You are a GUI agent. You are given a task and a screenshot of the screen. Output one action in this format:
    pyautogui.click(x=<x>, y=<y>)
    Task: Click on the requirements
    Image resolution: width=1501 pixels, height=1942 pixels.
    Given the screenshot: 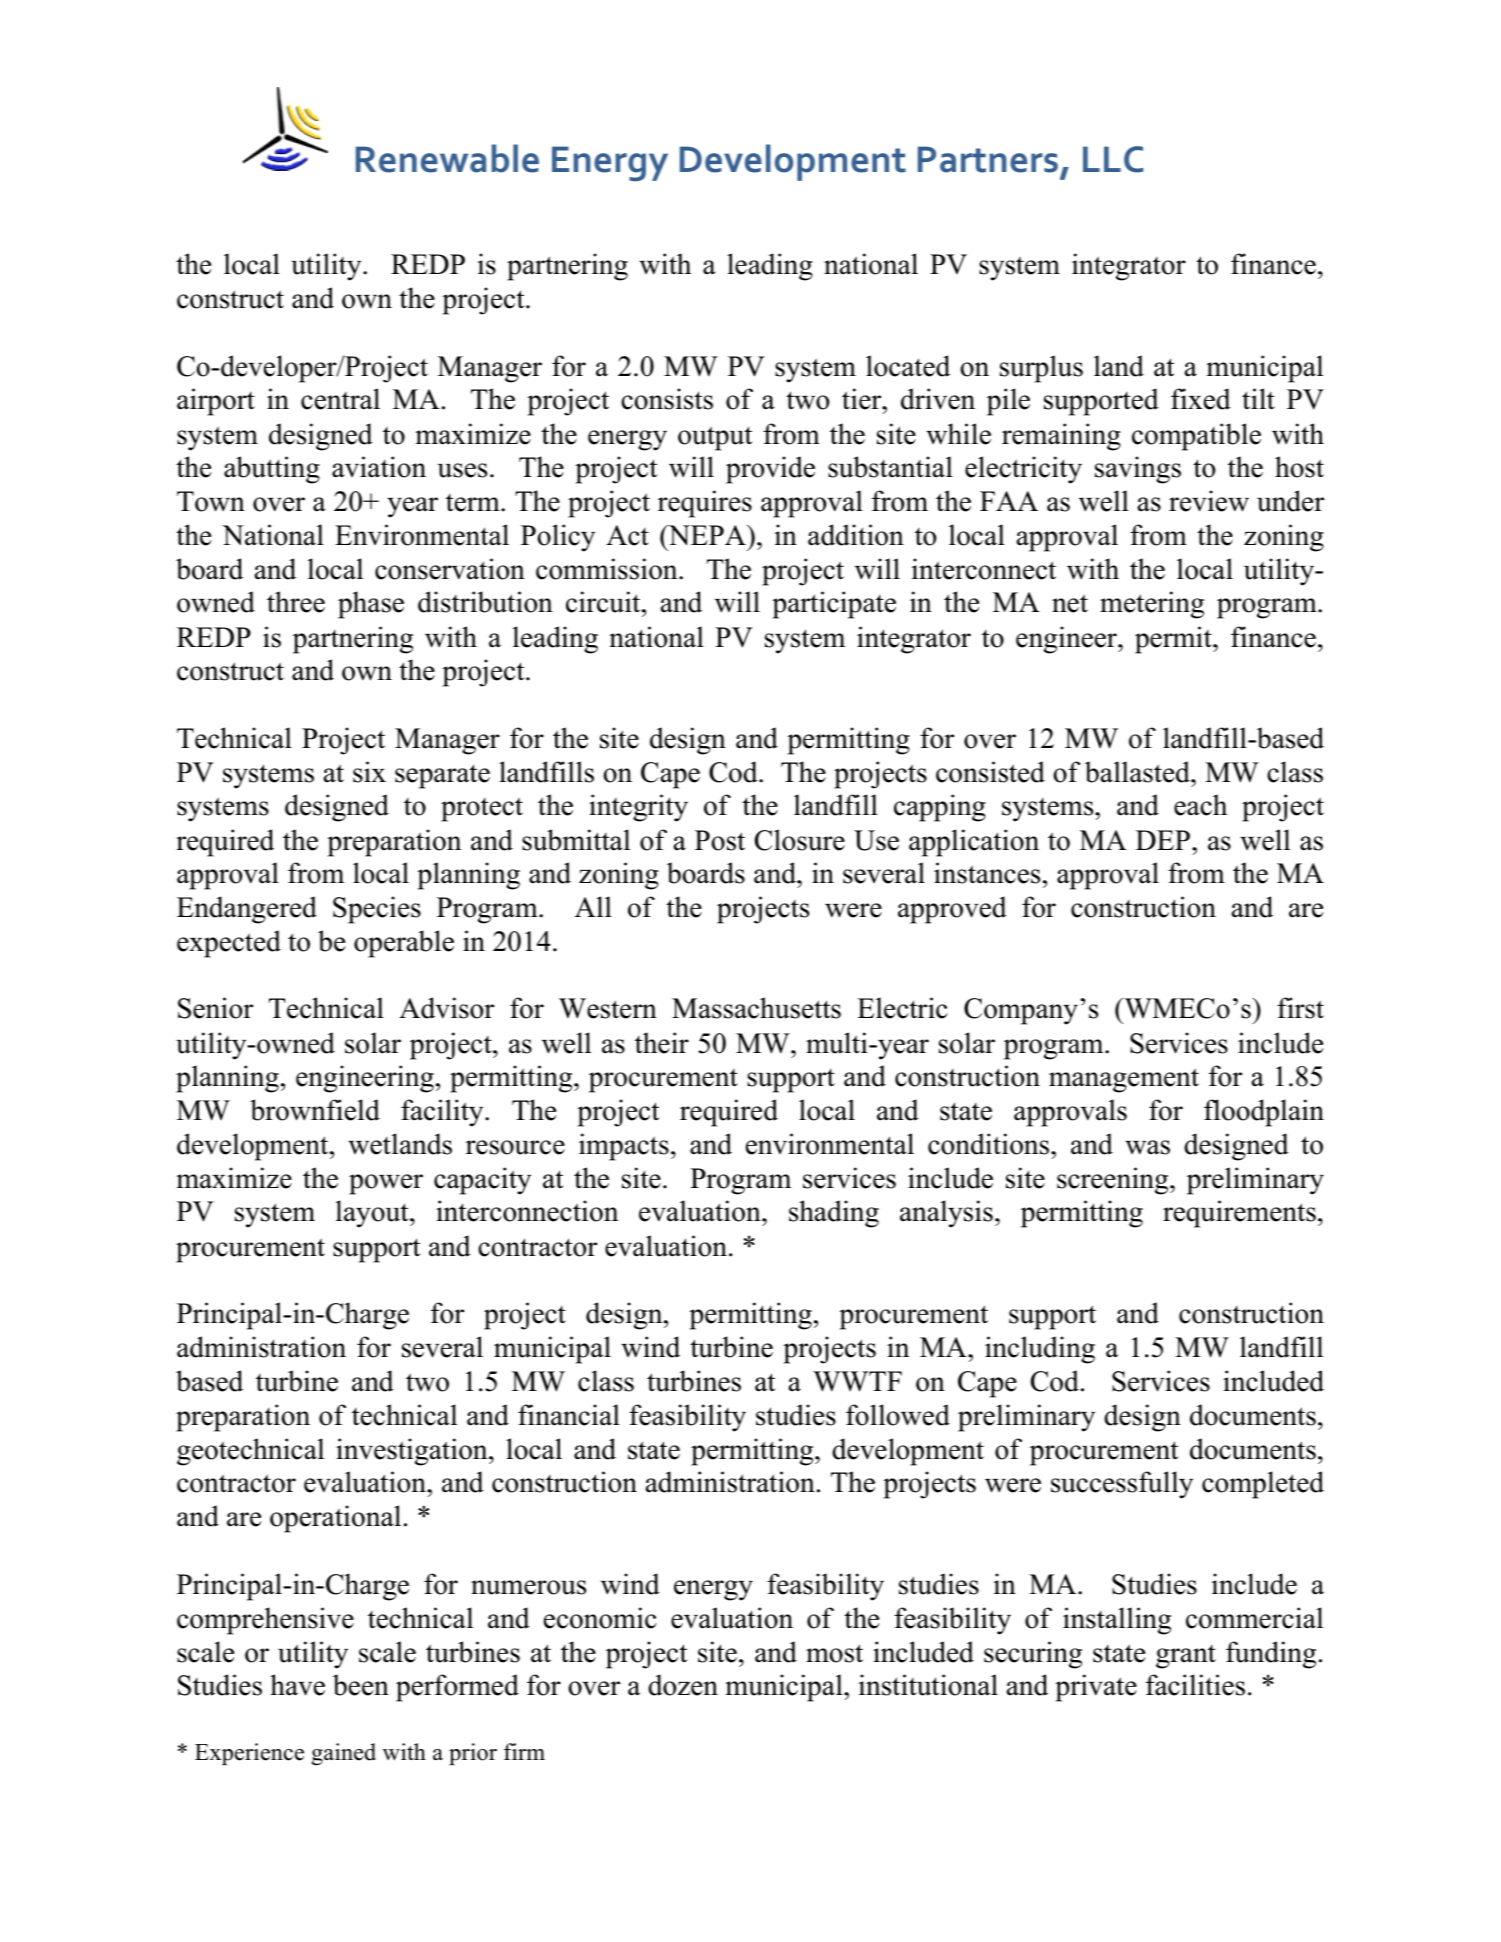 What is the action you would take?
    pyautogui.click(x=1239, y=1214)
